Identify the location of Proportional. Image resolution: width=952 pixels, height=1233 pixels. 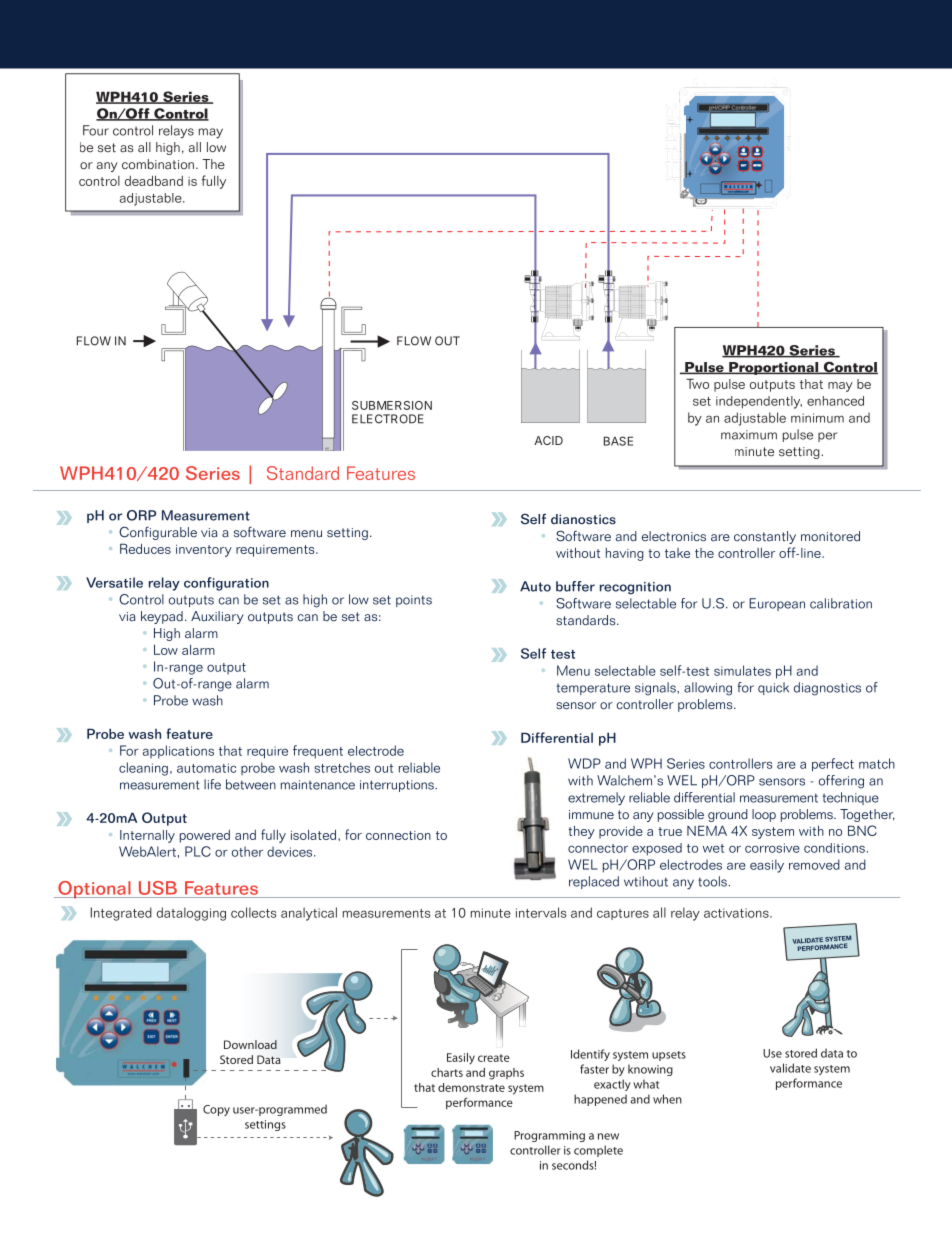
(774, 368).
